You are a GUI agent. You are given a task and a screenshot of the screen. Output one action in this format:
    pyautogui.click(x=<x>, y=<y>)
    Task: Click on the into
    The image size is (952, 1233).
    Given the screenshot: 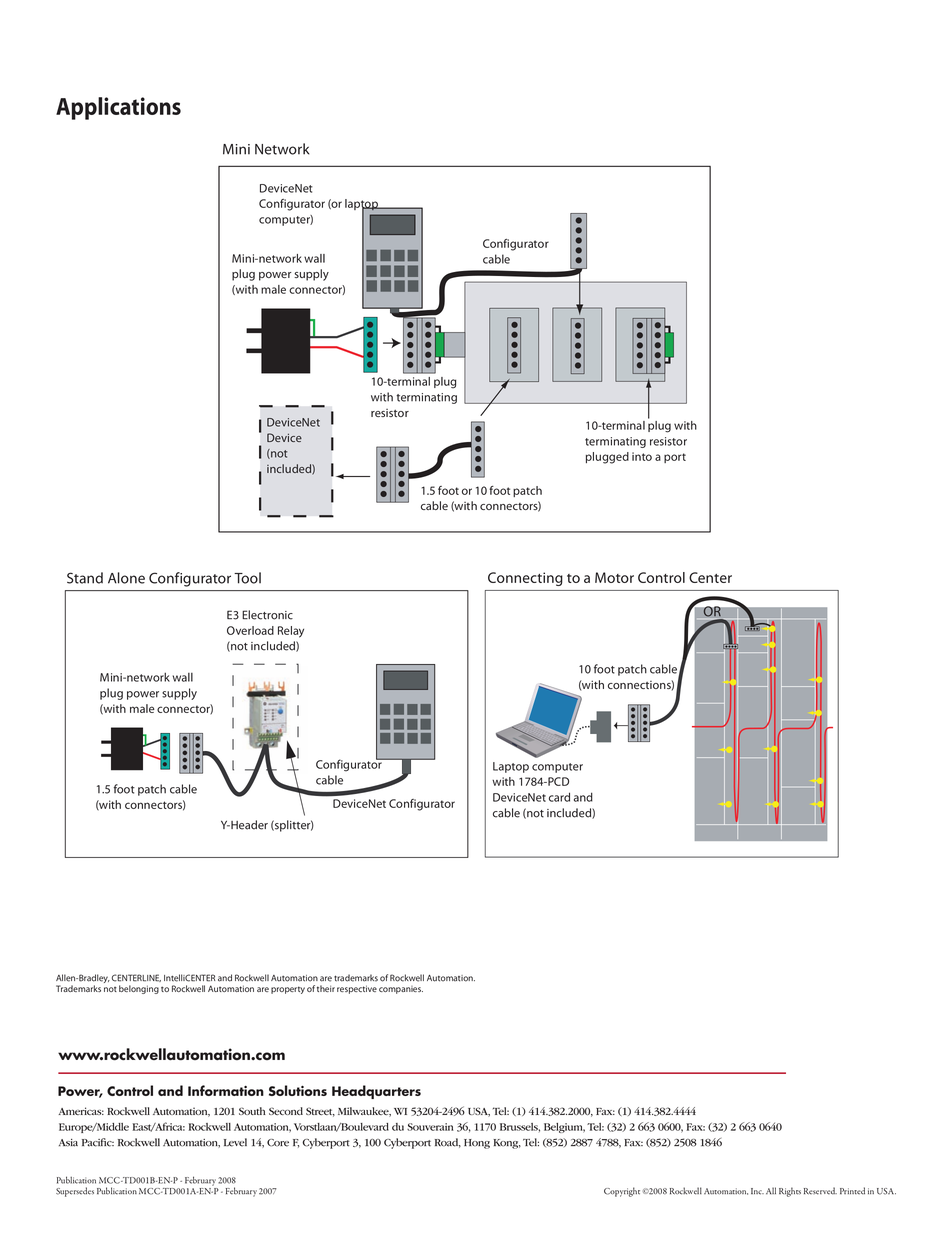 What is the action you would take?
    pyautogui.click(x=642, y=456)
